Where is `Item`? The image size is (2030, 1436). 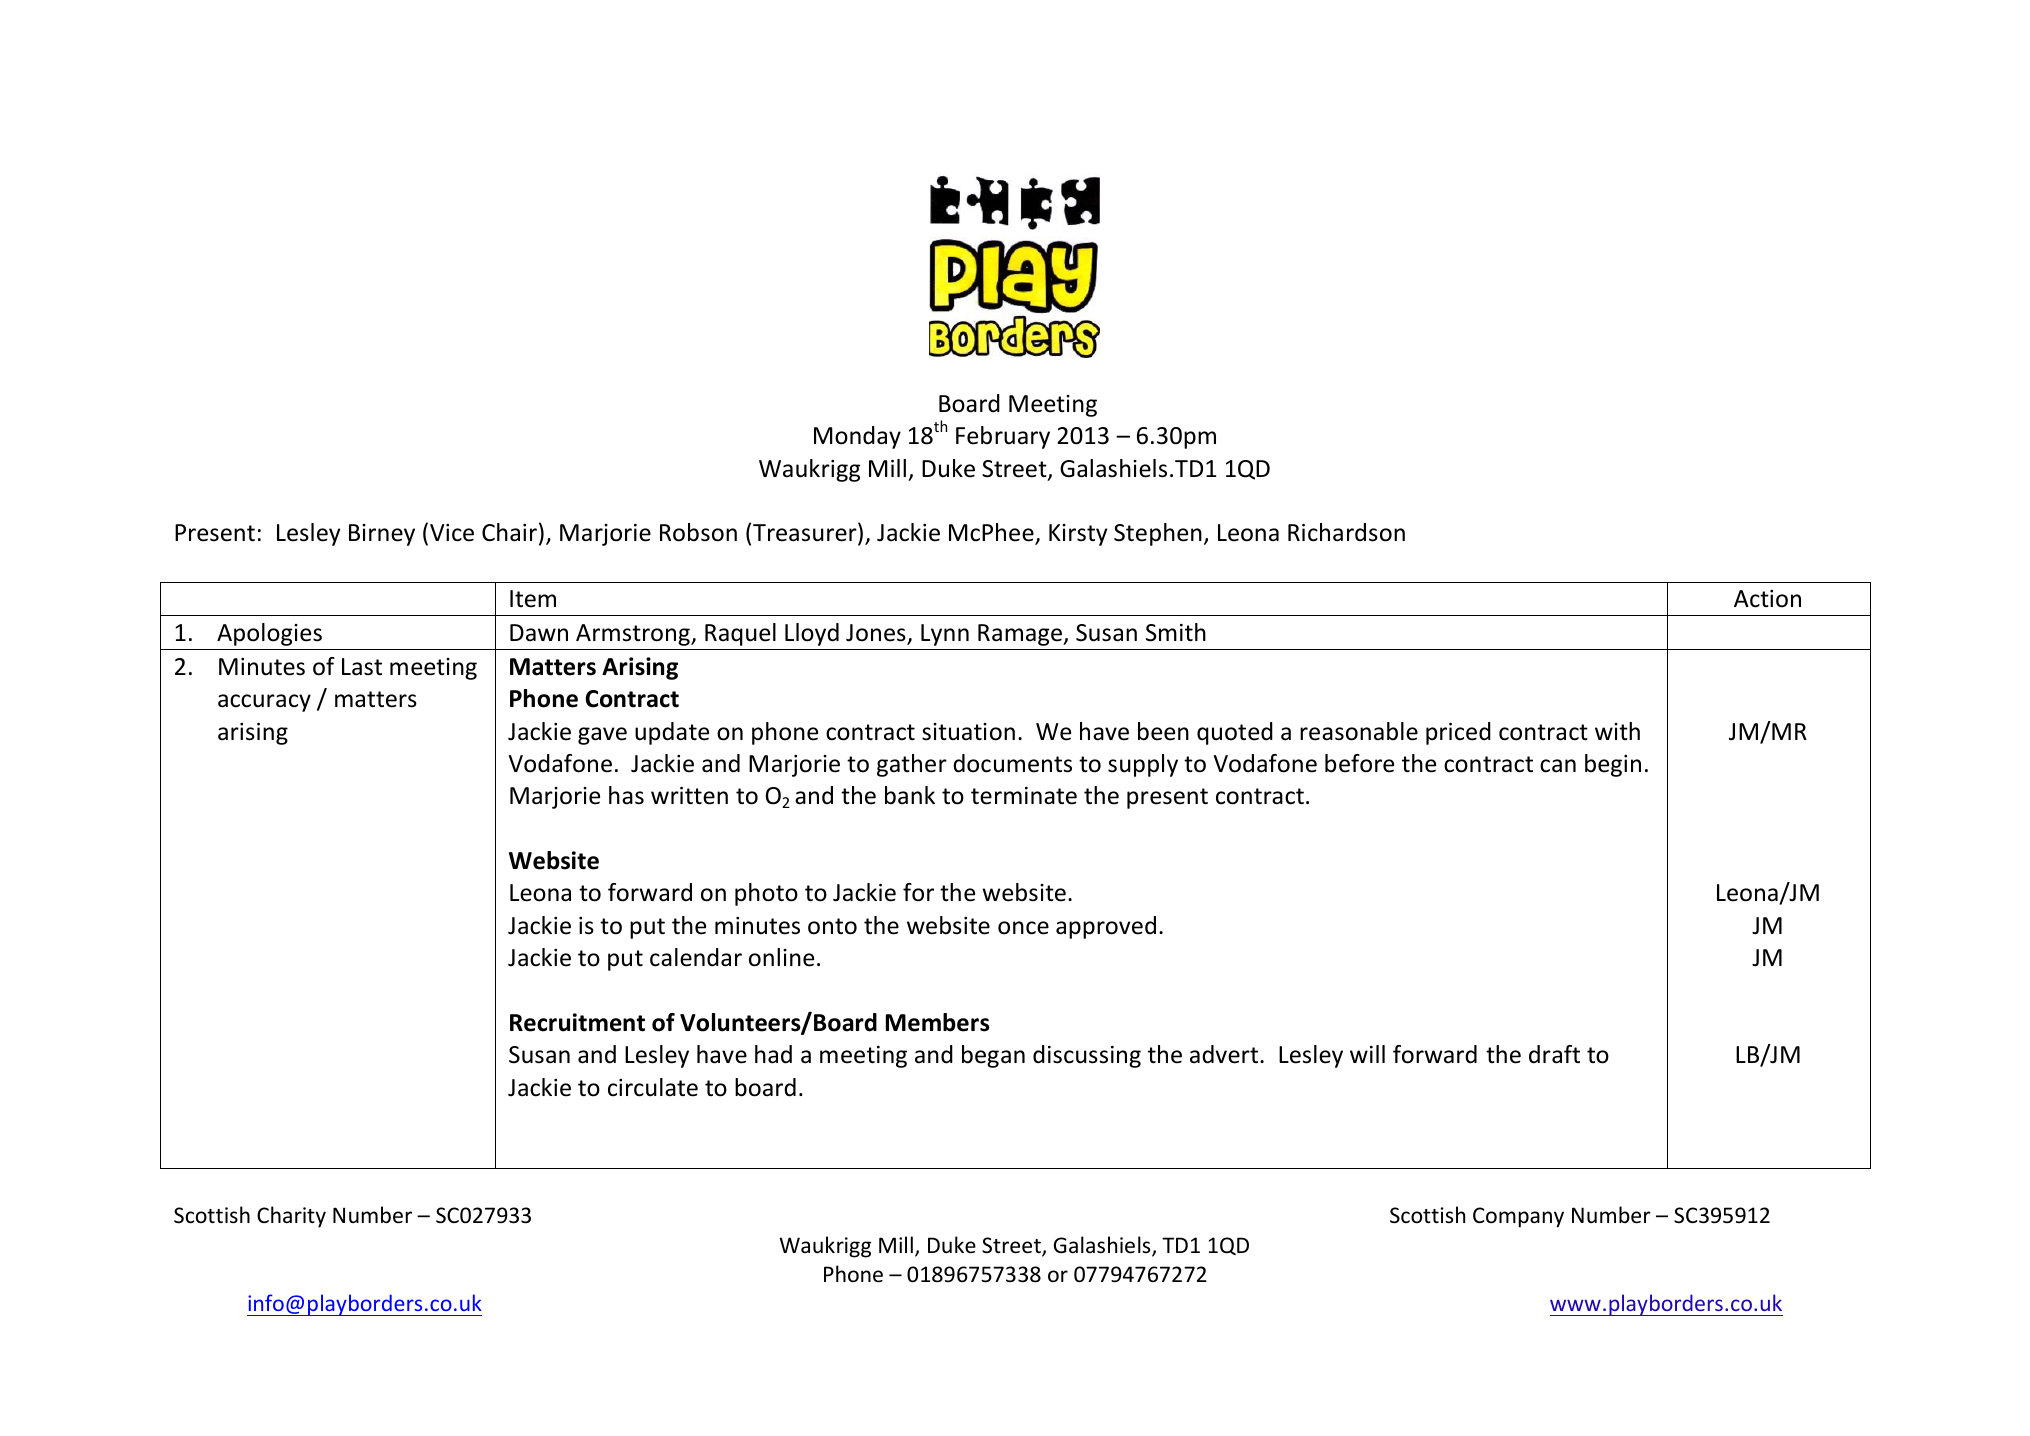 Item is located at coordinates (533, 599).
